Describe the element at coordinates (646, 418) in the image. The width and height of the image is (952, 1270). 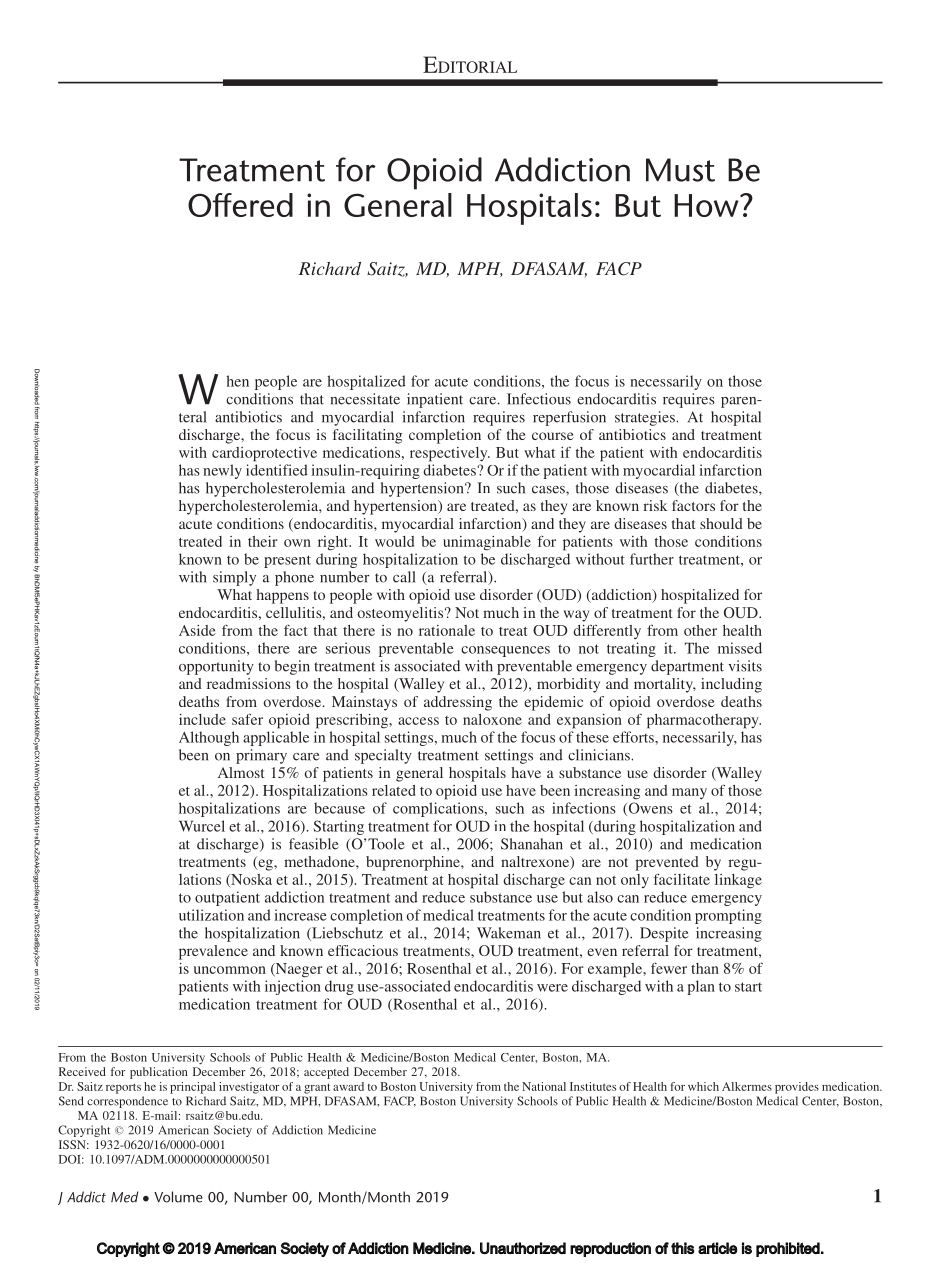
I see `strategies` at that location.
